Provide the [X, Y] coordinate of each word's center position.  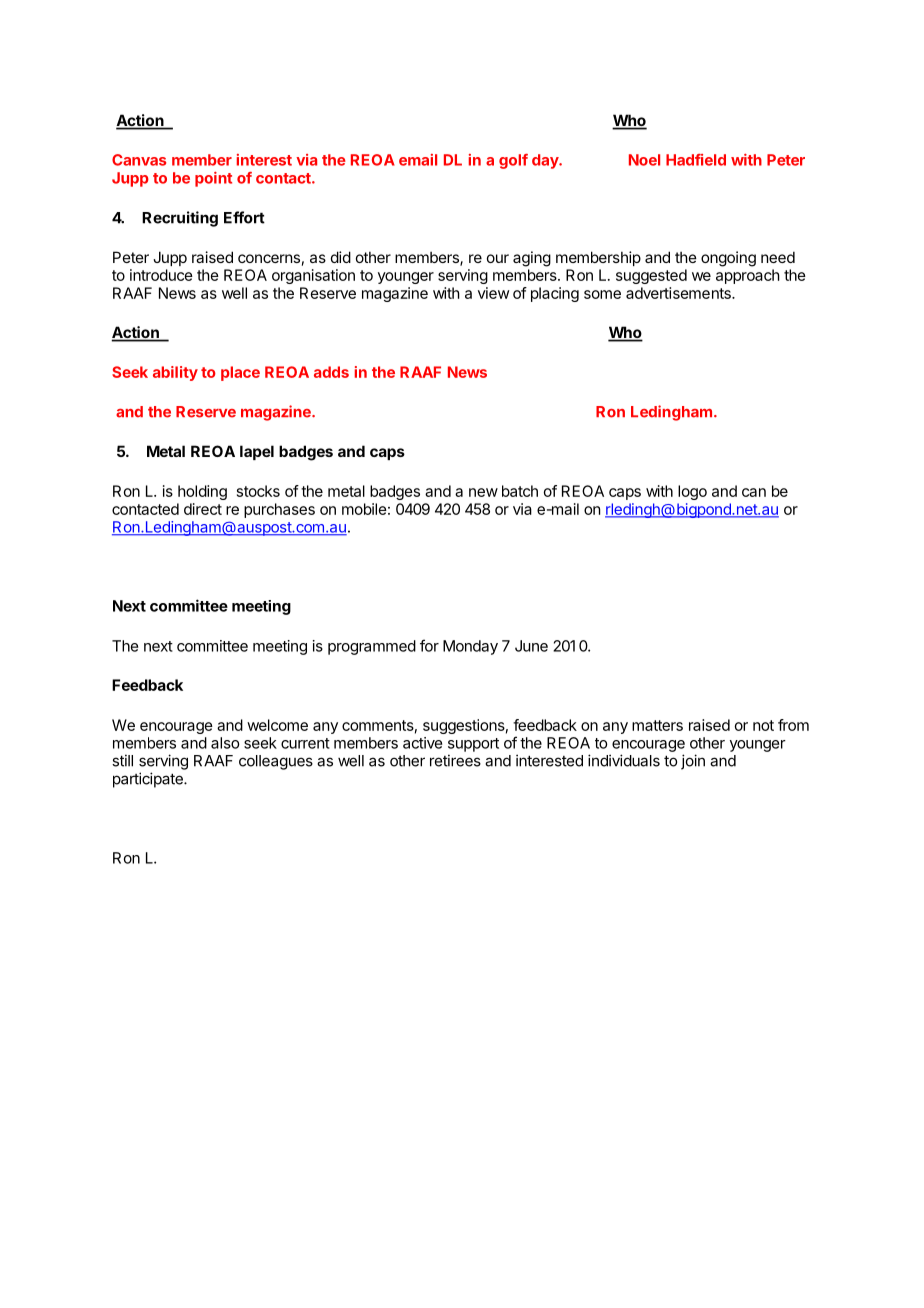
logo [692, 492]
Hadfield [696, 160]
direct [203, 509]
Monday [470, 647]
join [693, 762]
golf [513, 161]
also [225, 743]
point [213, 179]
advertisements [679, 293]
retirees [455, 760]
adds [331, 372]
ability [175, 373]
